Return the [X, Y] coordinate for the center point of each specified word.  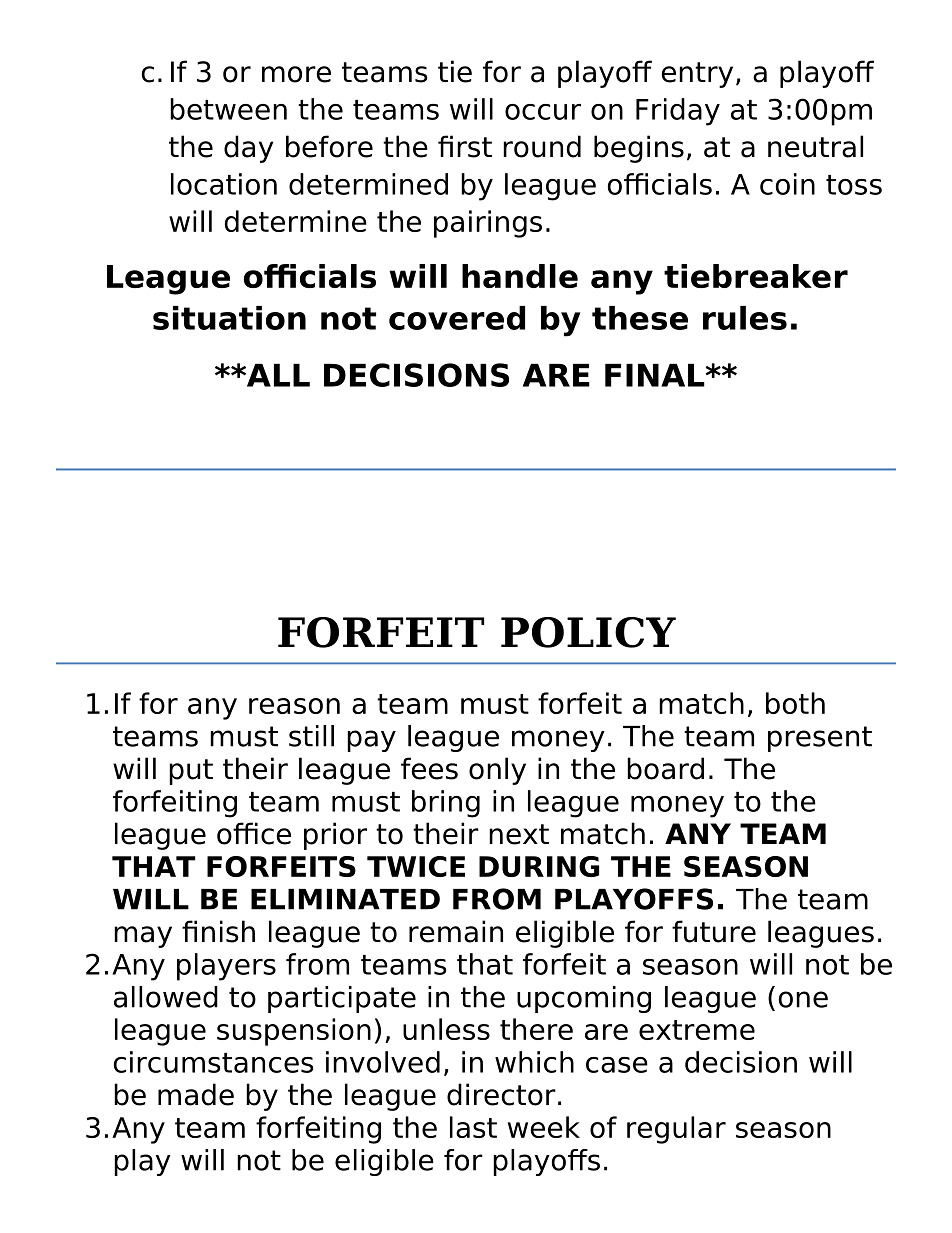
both [795, 703]
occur [543, 112]
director [501, 1094]
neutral [815, 146]
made [196, 1094]
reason [294, 706]
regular [676, 1130]
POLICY [588, 632]
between [228, 109]
